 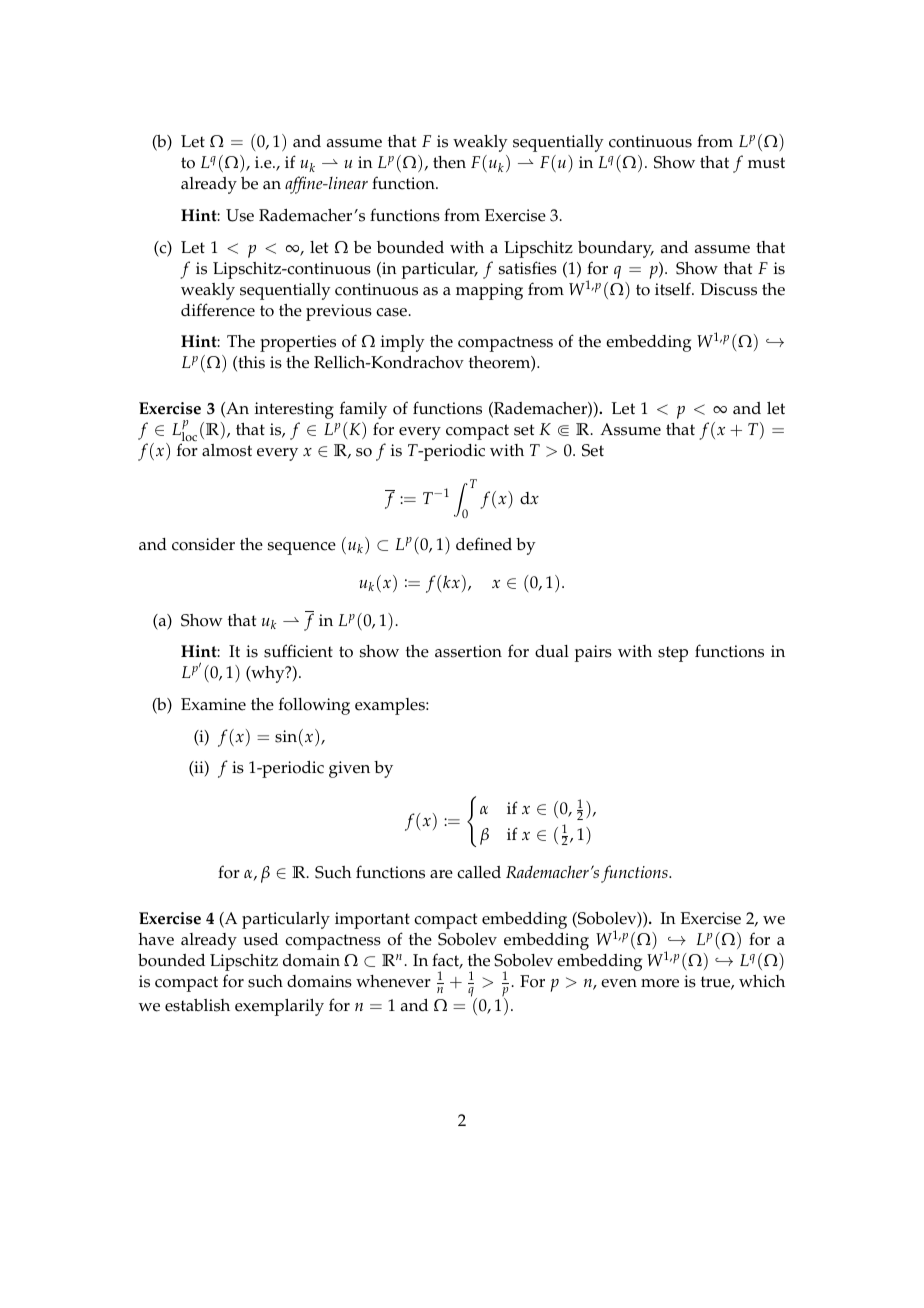 What do you see at coordinates (393, 981) in the screenshot?
I see `whenever` at bounding box center [393, 981].
